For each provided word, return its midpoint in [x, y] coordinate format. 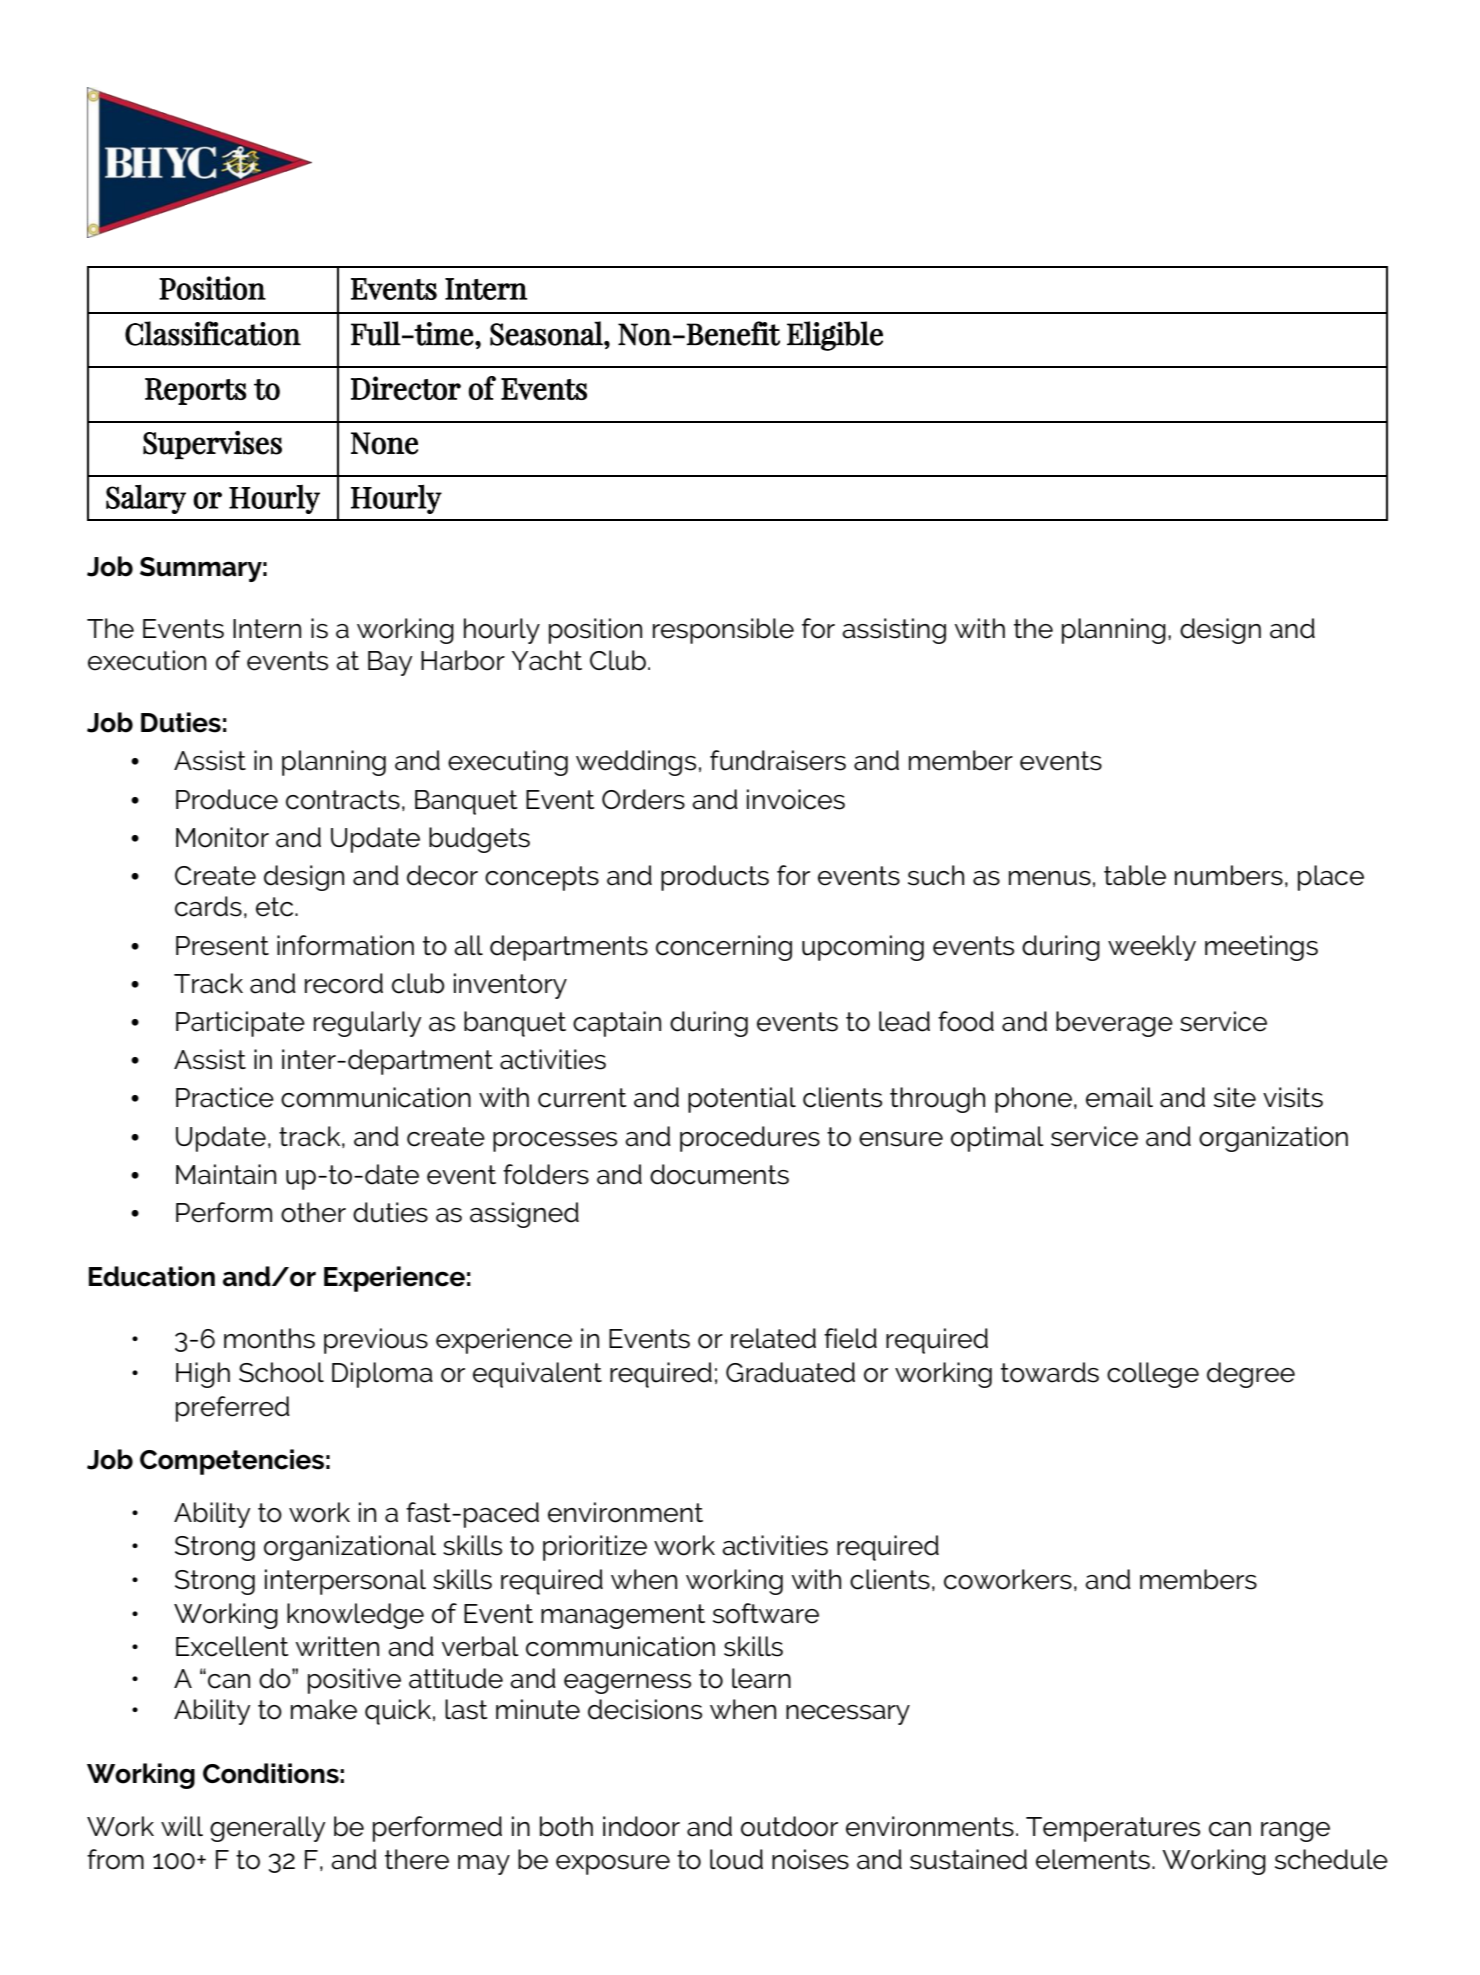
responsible [723, 631]
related [773, 1338]
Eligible [835, 336]
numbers [1229, 875]
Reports [195, 391]
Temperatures [1113, 1829]
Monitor [222, 837]
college [1153, 1375]
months [269, 1338]
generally [268, 1829]
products [715, 878]
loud [736, 1859]
